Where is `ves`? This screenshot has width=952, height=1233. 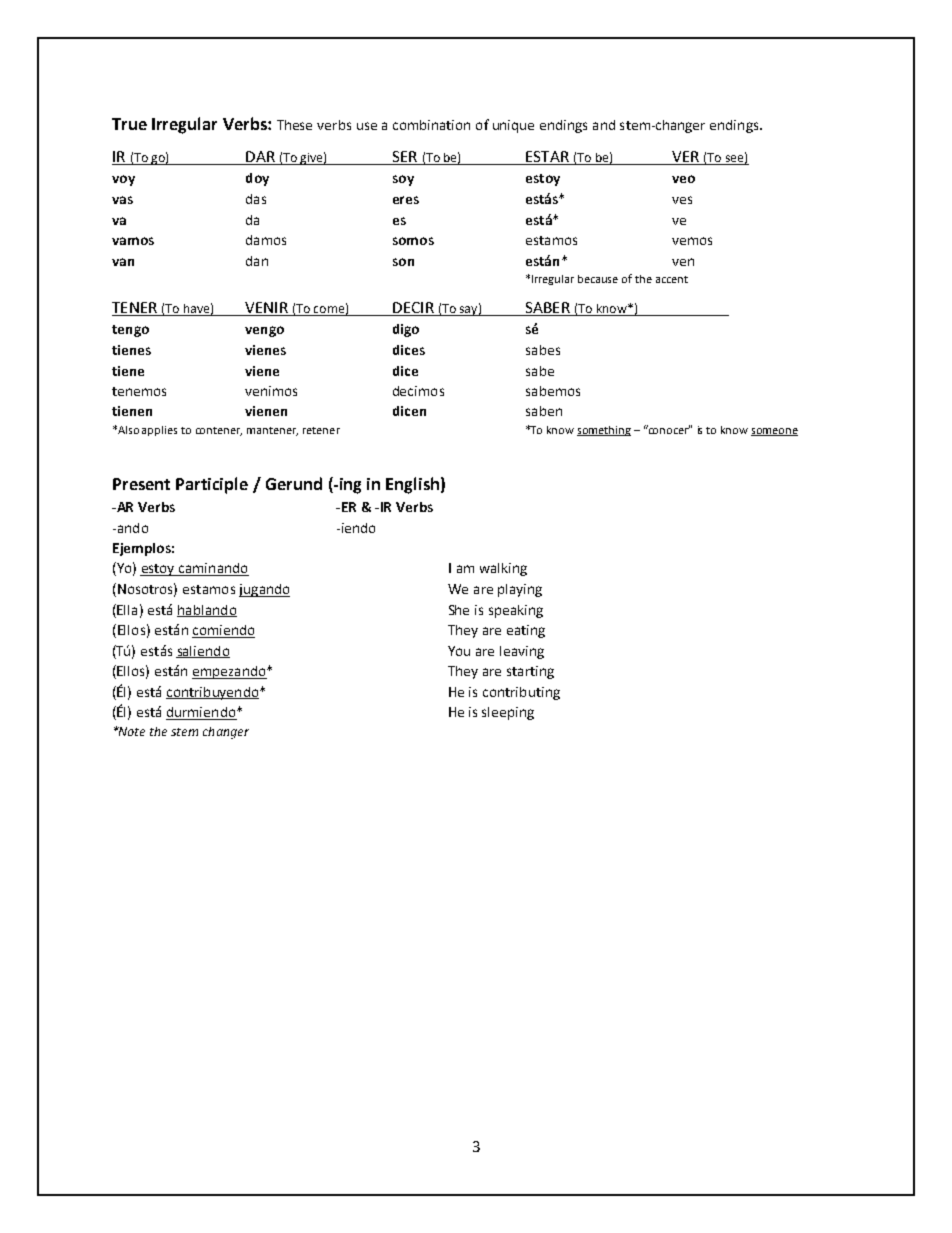
ves is located at coordinates (682, 200).
